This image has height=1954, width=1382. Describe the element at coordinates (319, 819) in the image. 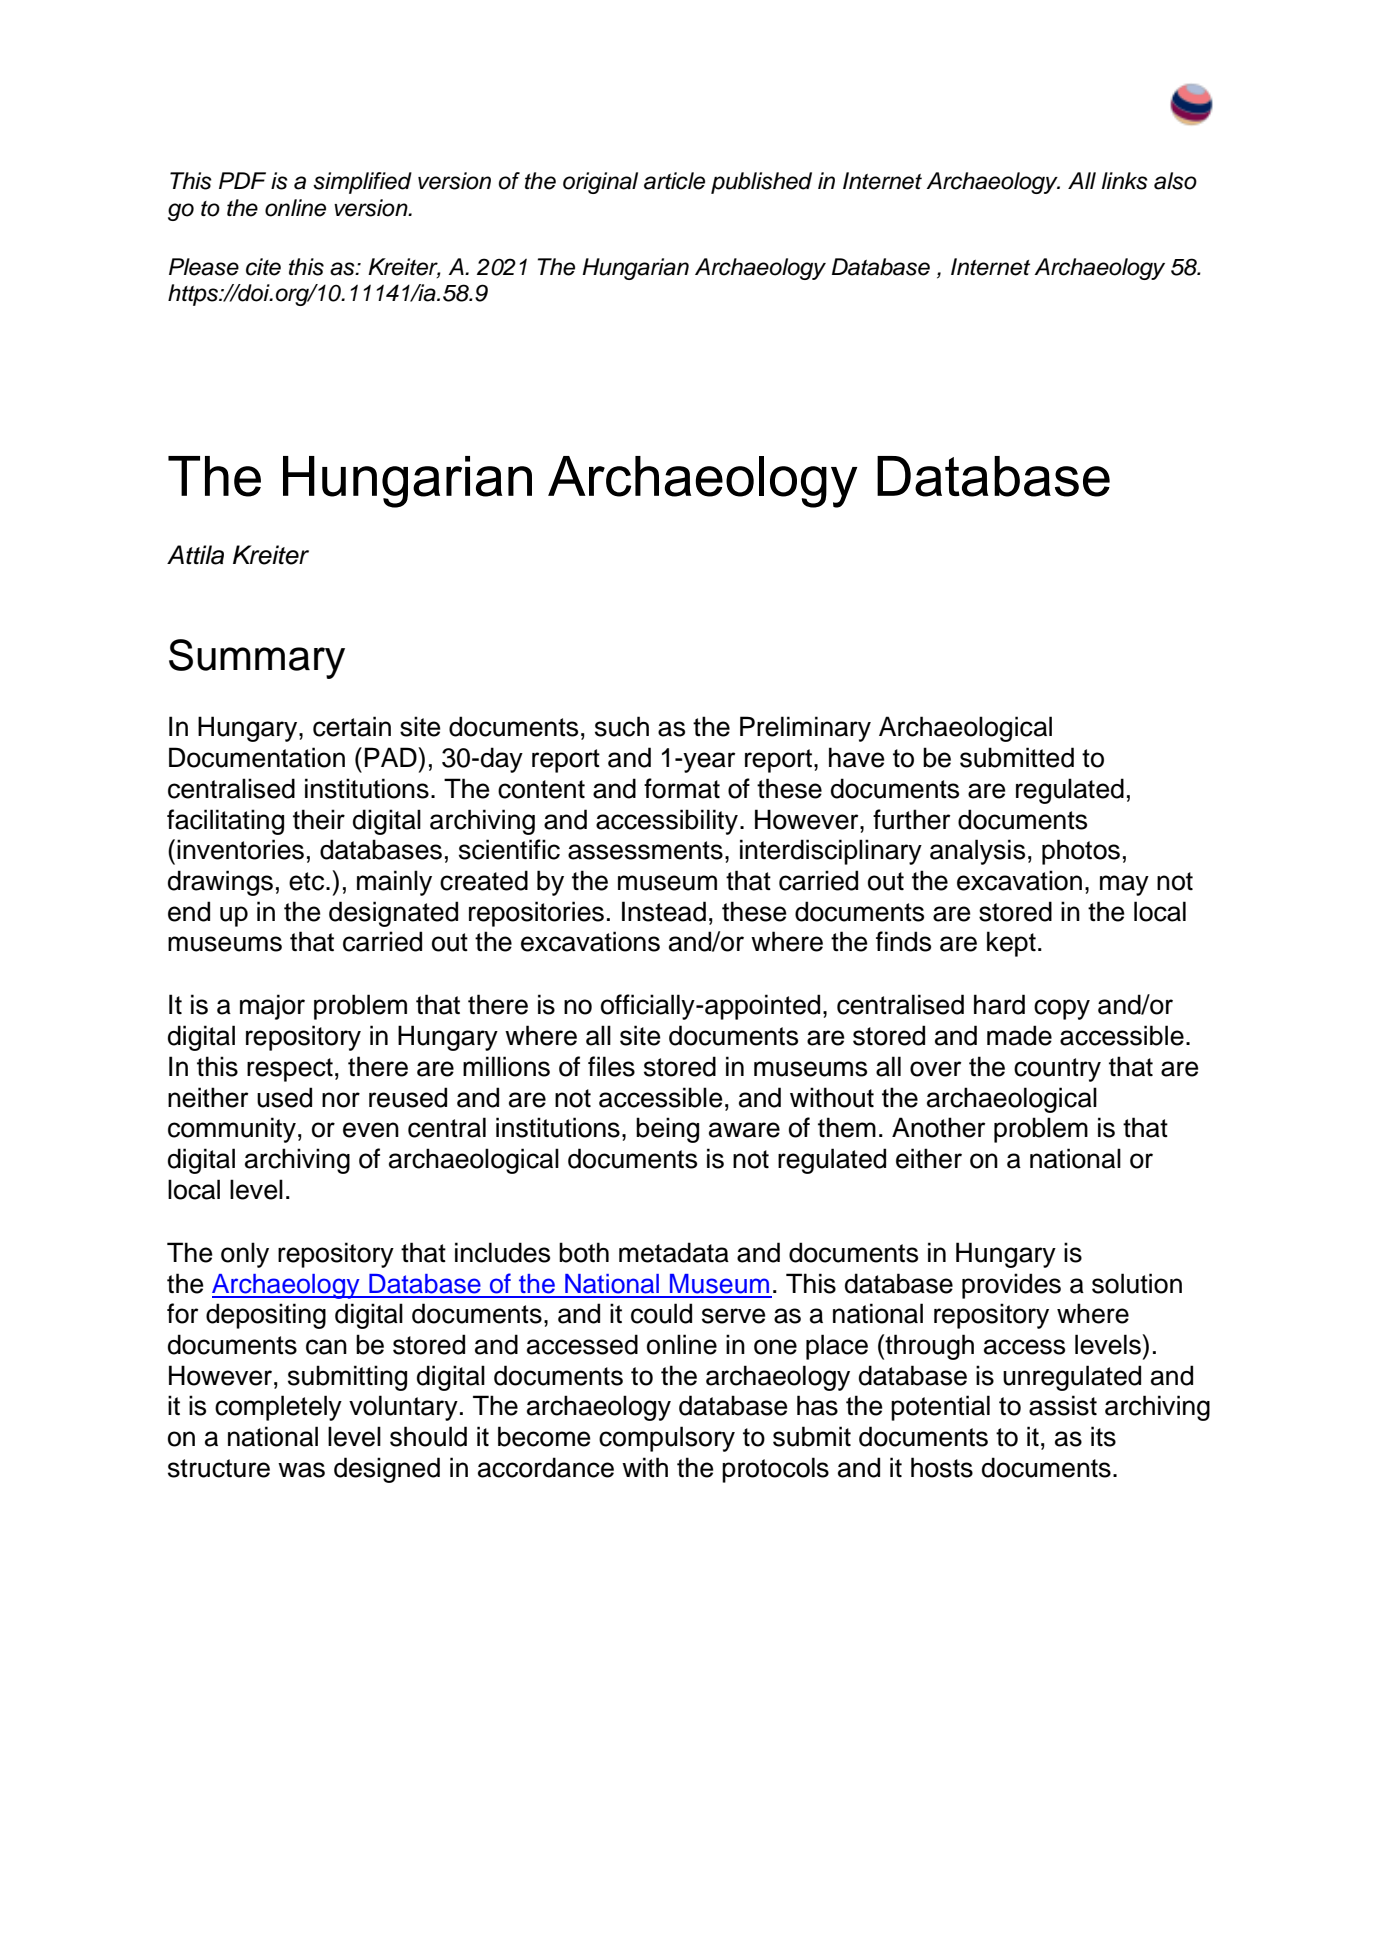

I see `their` at that location.
